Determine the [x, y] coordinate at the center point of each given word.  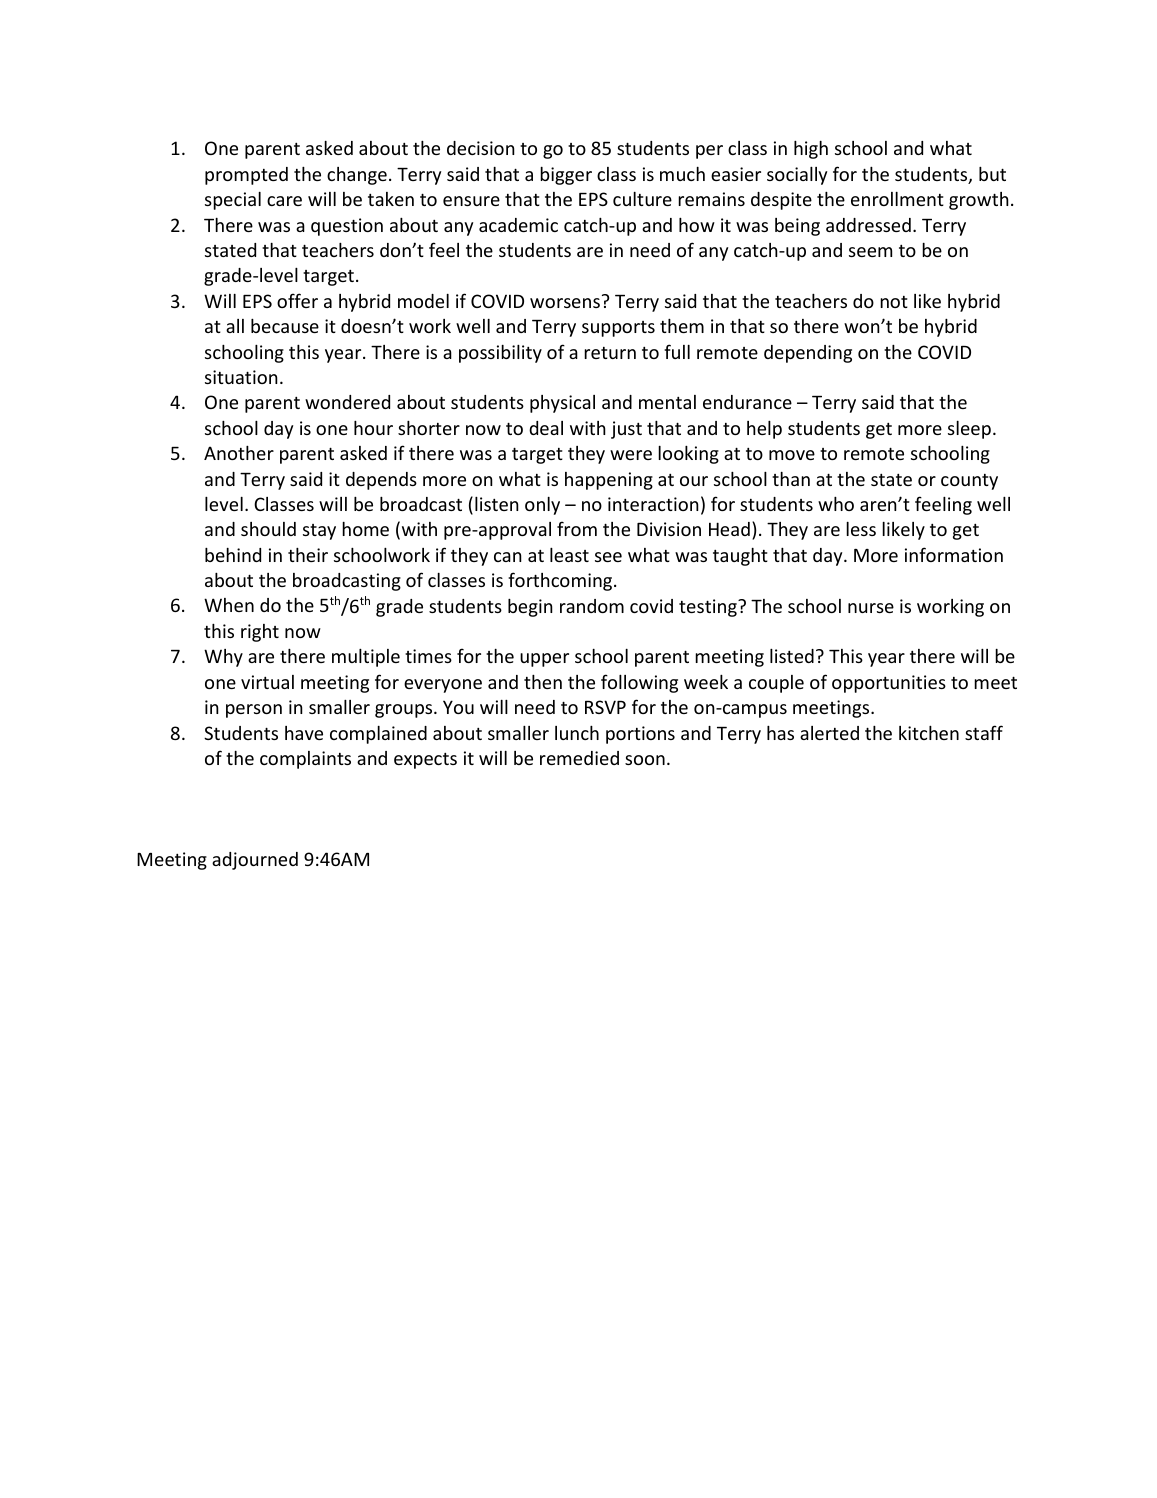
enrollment [897, 199]
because [285, 326]
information [954, 554]
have [304, 733]
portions [640, 735]
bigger [566, 176]
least [569, 555]
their [308, 555]
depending [808, 354]
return [610, 353]
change [357, 176]
